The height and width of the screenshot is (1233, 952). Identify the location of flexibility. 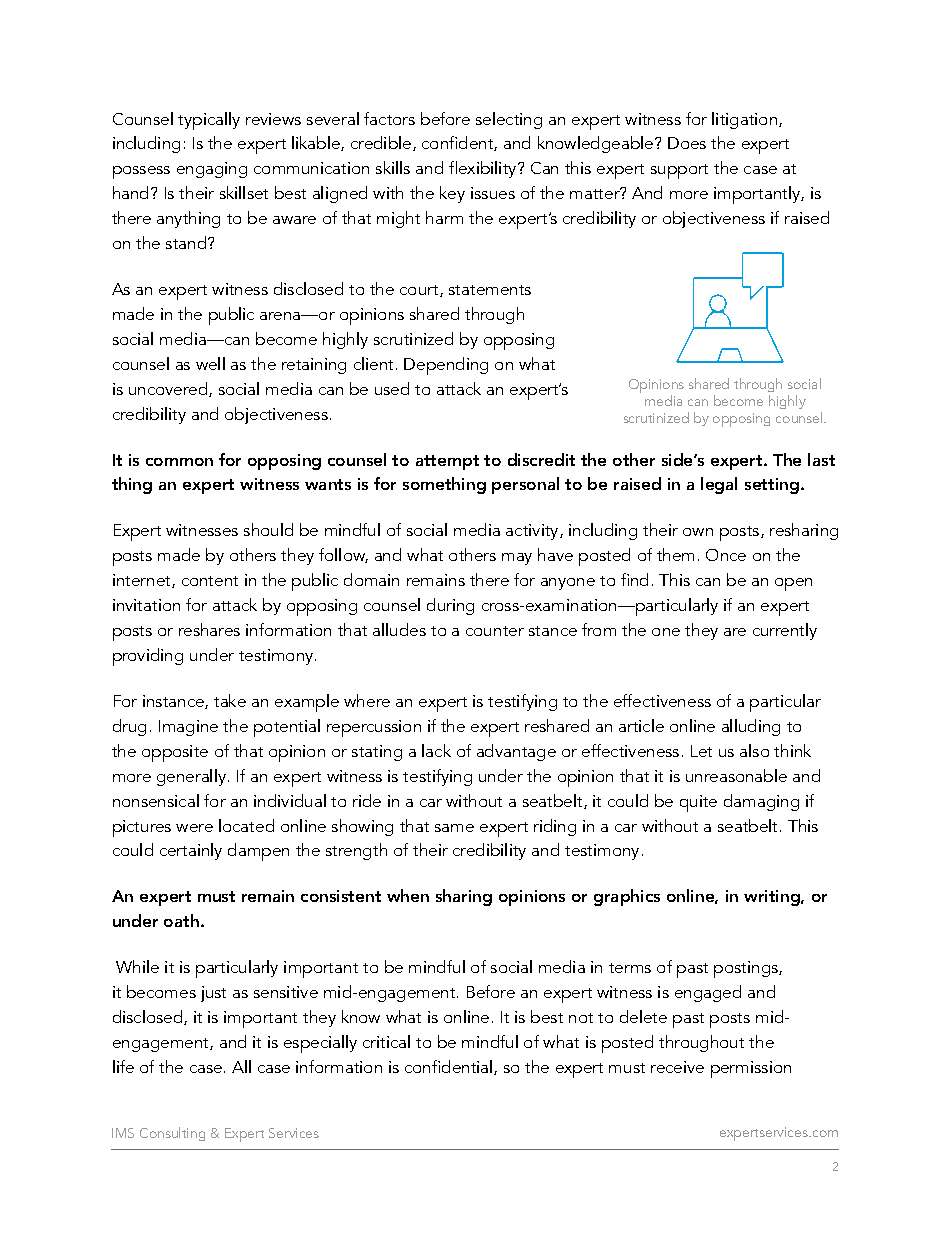
(484, 169).
